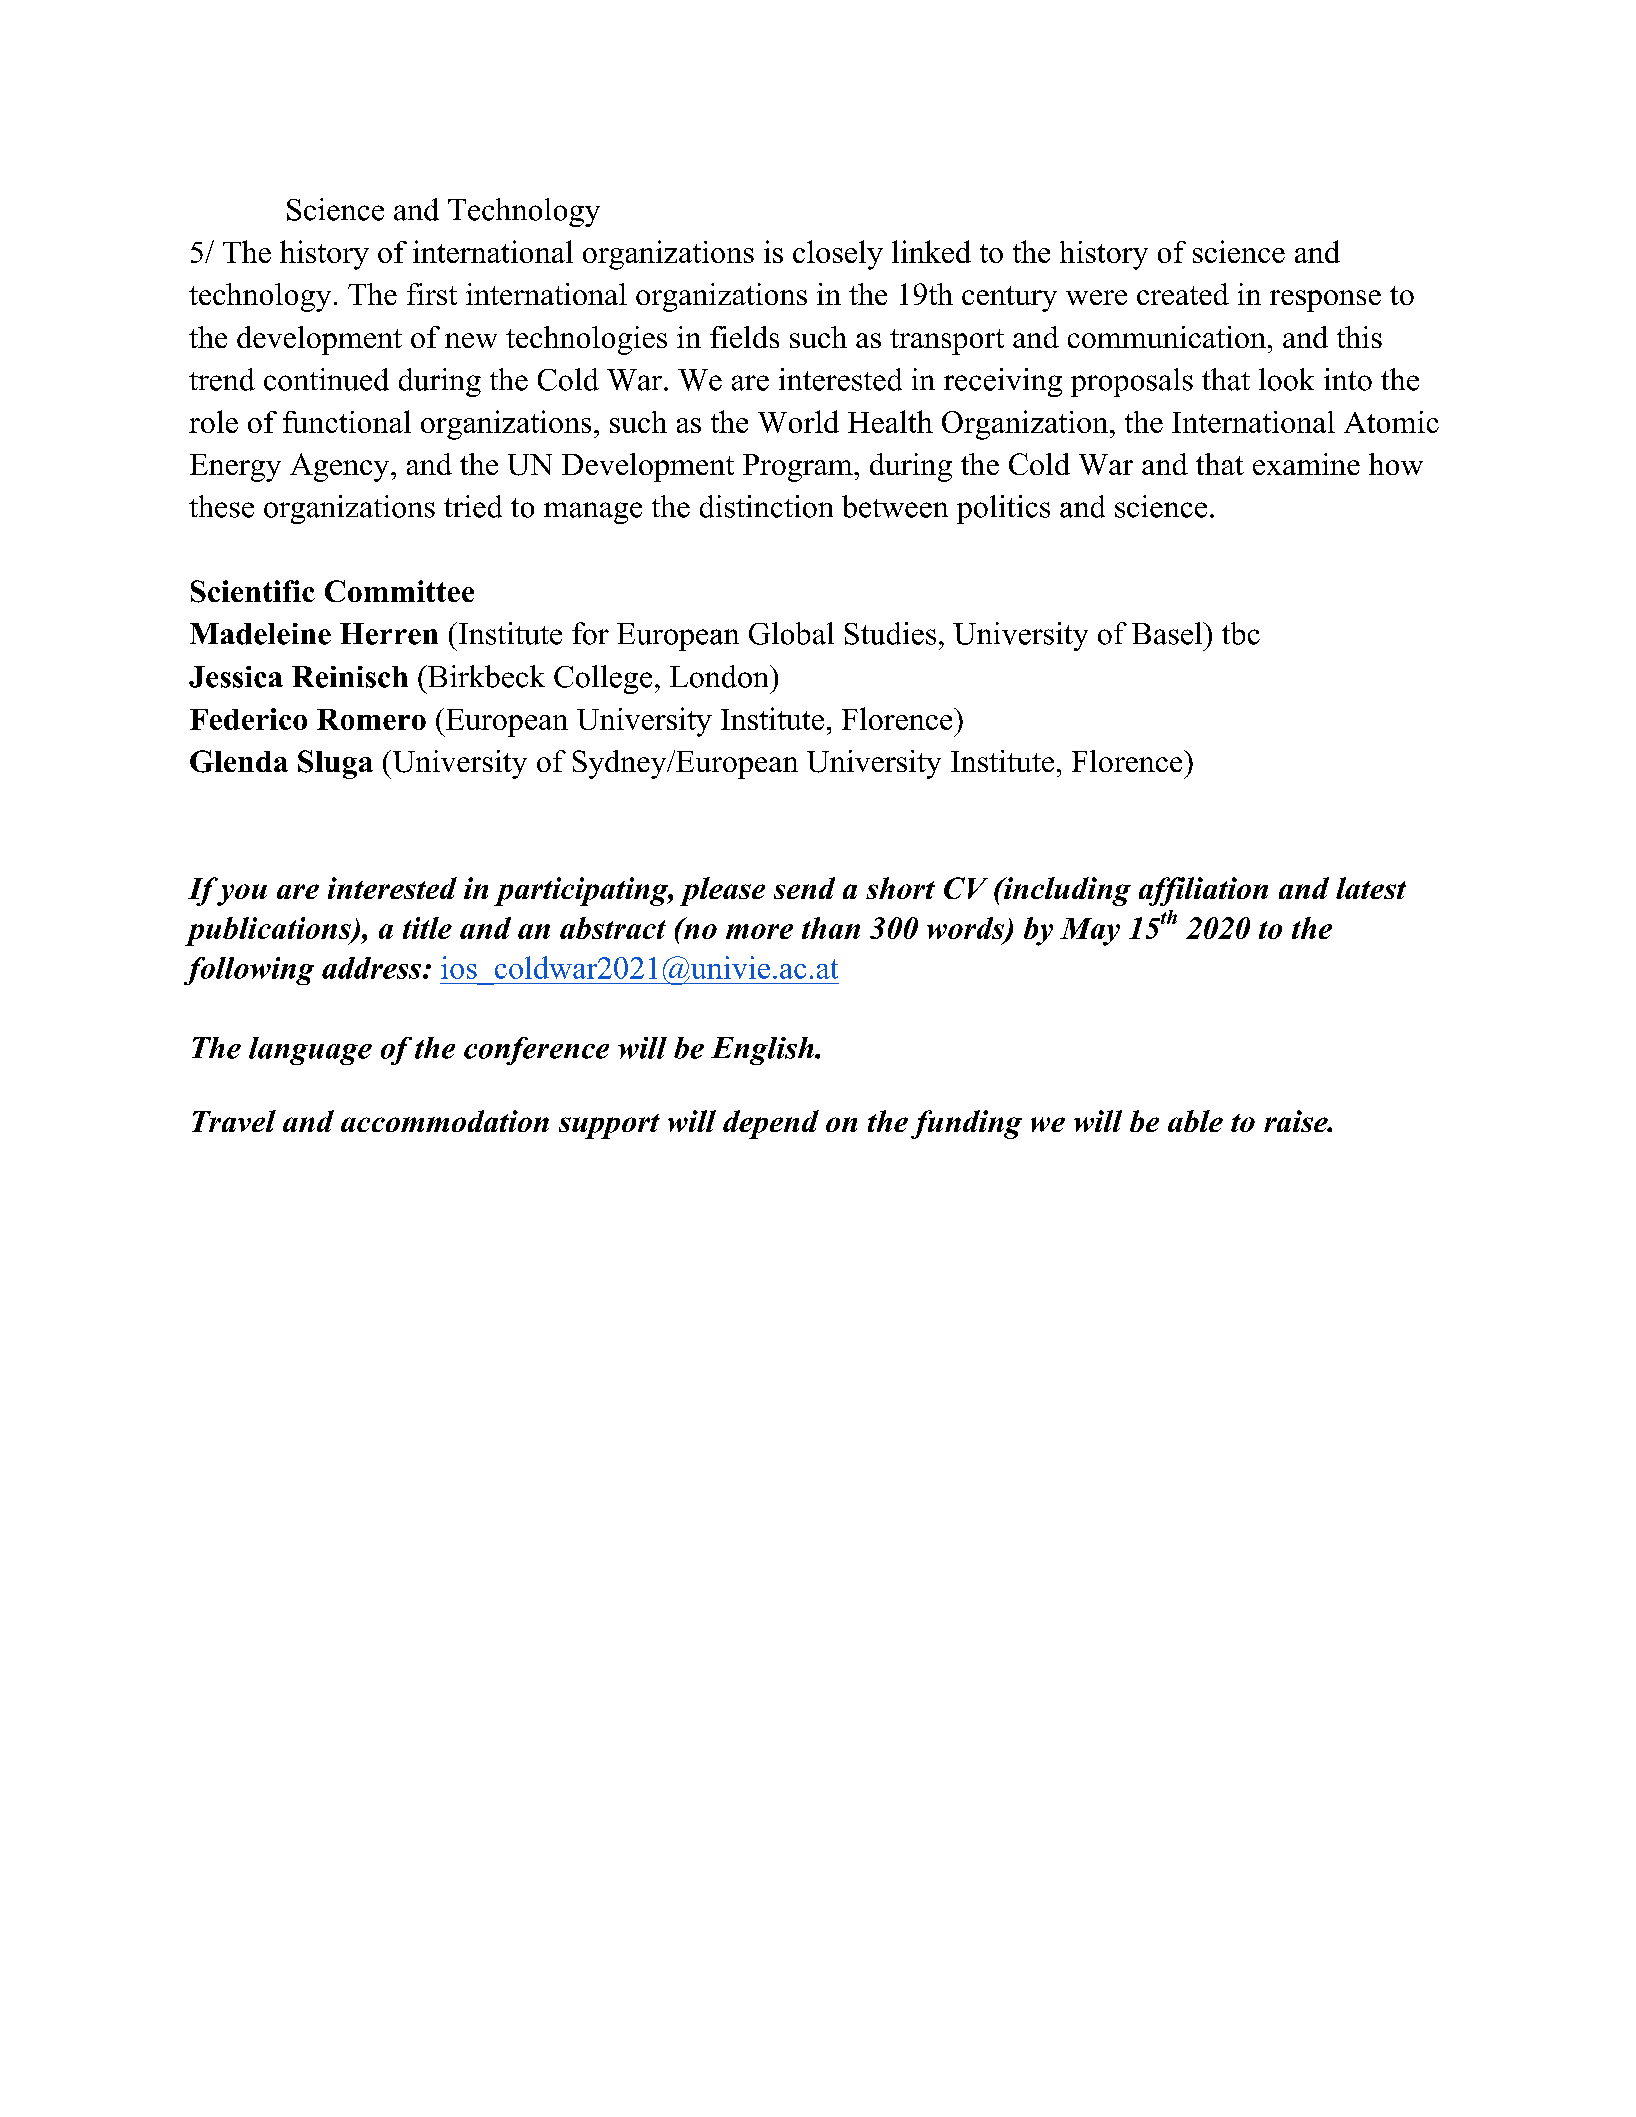 Image resolution: width=1636 pixels, height=2117 pixels. I want to click on accommodation, so click(445, 1121).
